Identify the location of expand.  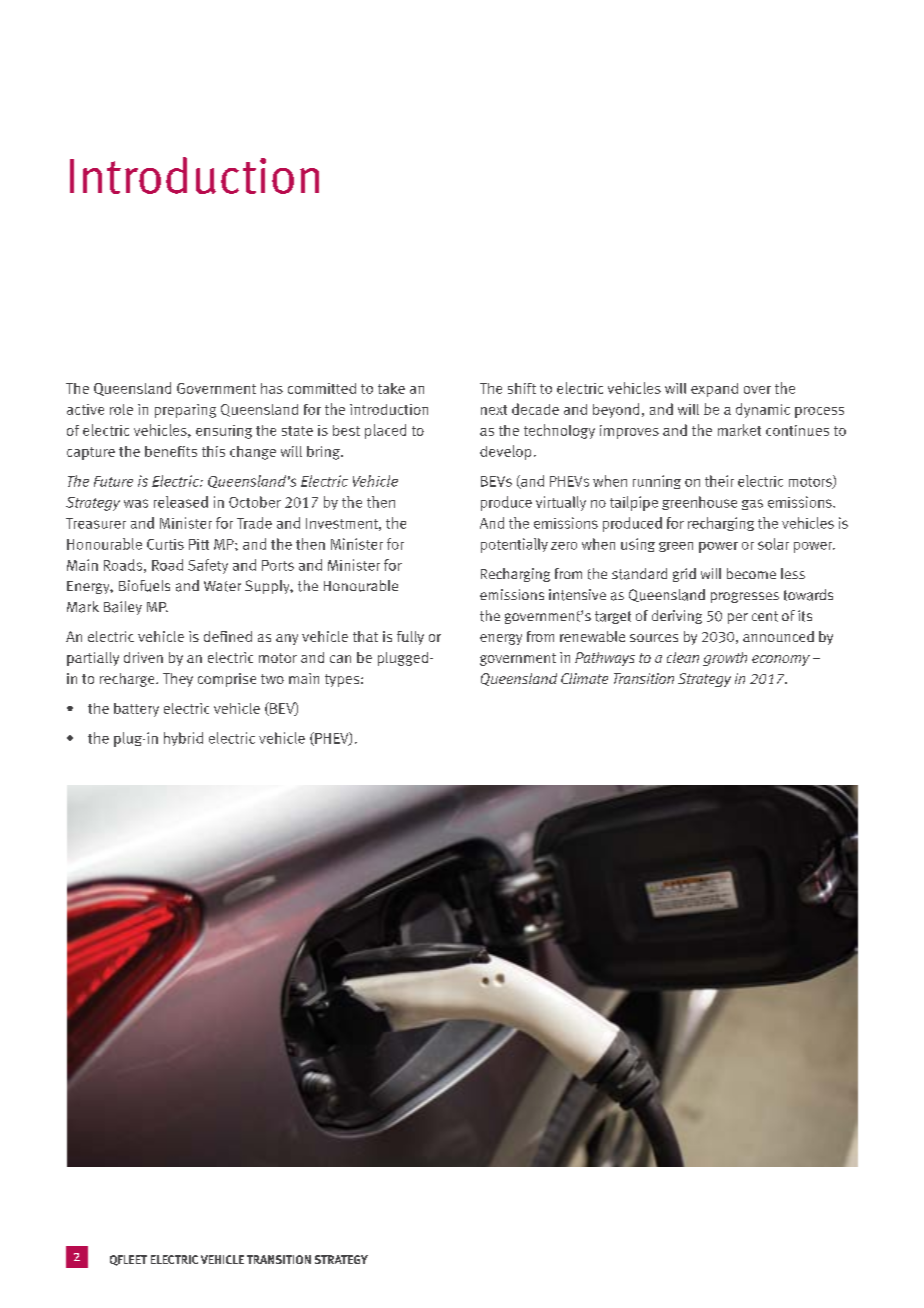
(714, 390).
